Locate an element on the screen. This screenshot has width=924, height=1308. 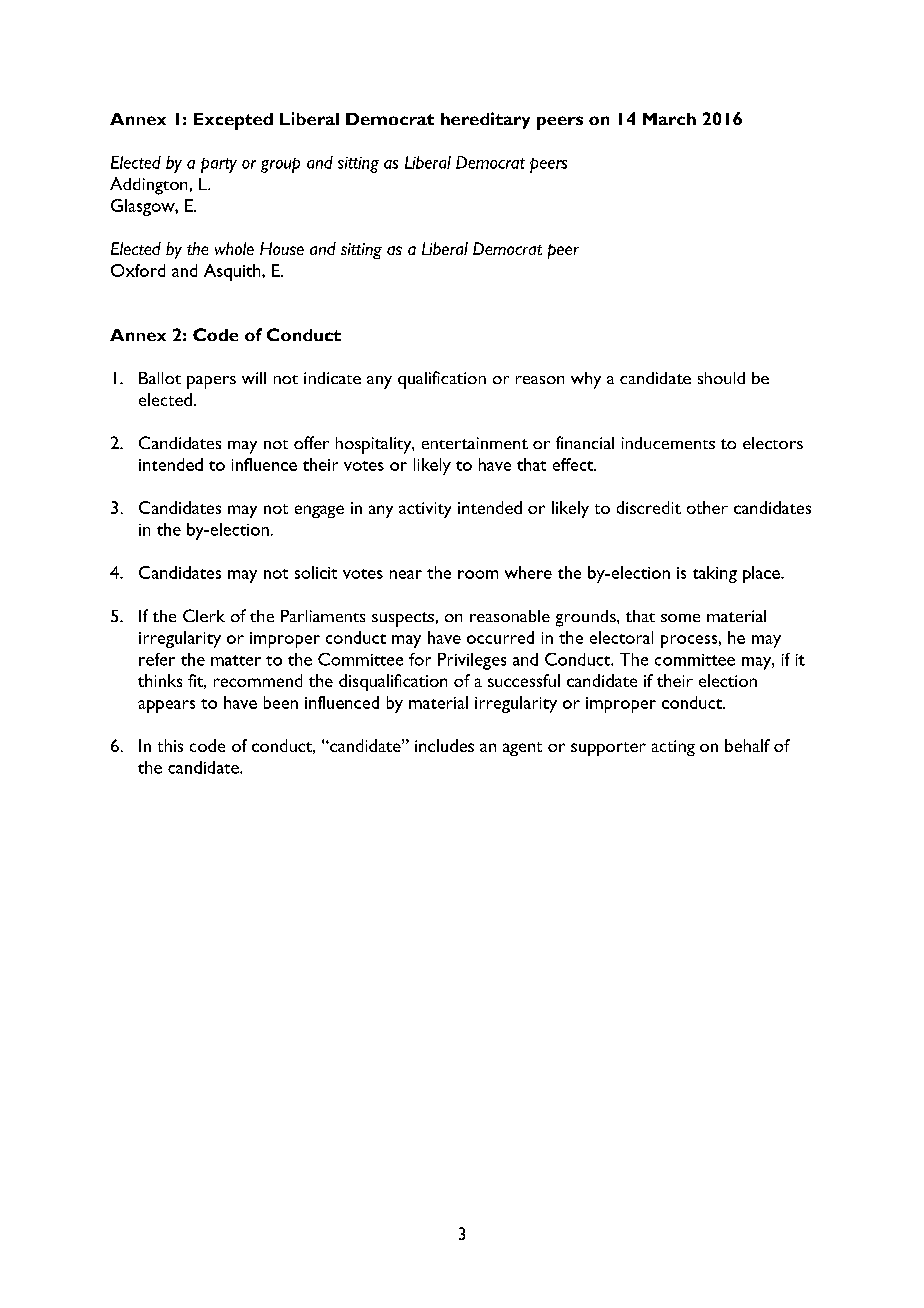
will is located at coordinates (254, 378).
